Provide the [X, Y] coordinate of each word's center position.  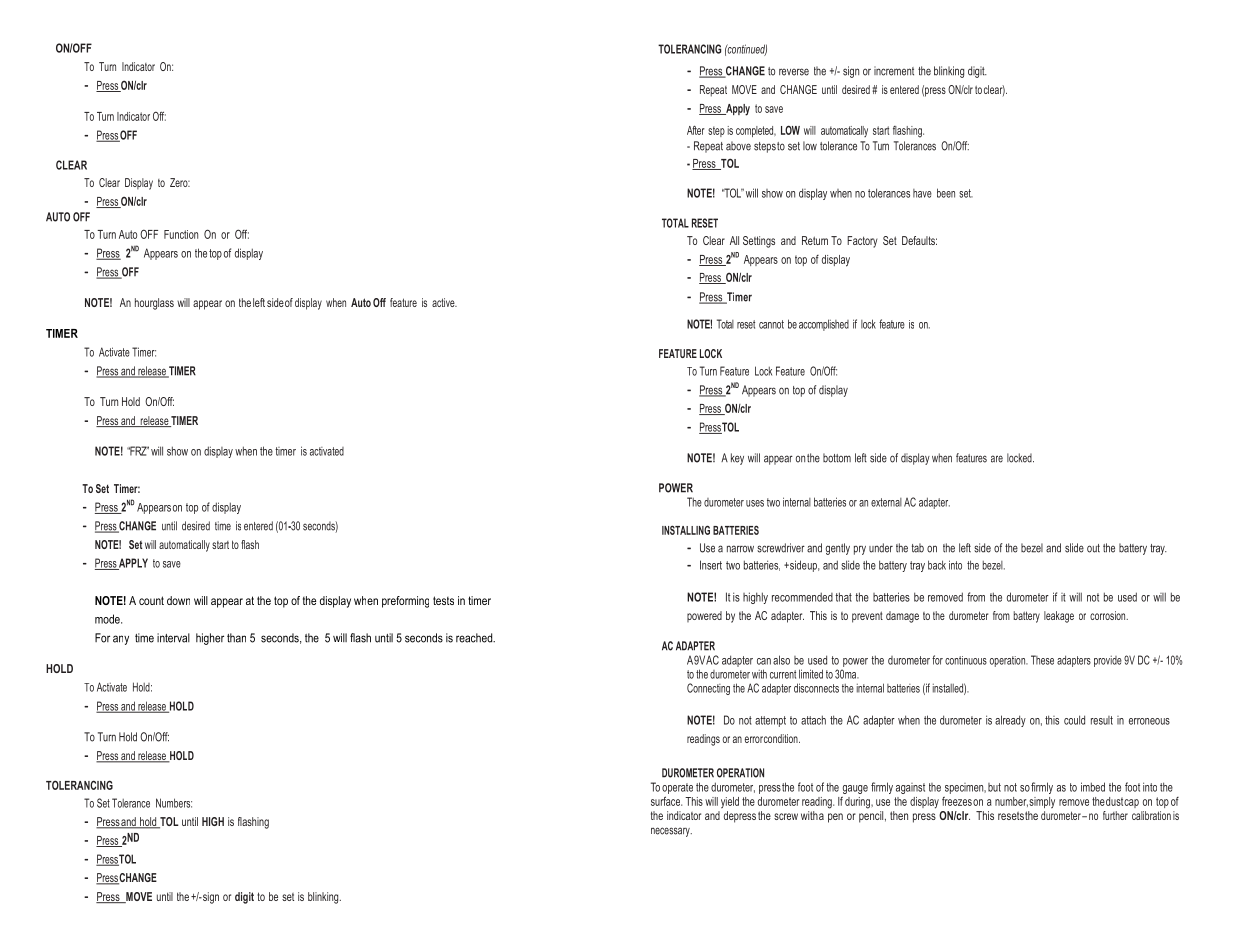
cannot [771, 324]
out [1093, 548]
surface [666, 801]
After [696, 130]
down [178, 600]
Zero [180, 182]
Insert [711, 565]
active [444, 302]
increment [894, 71]
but [994, 787]
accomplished [824, 325]
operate [677, 788]
